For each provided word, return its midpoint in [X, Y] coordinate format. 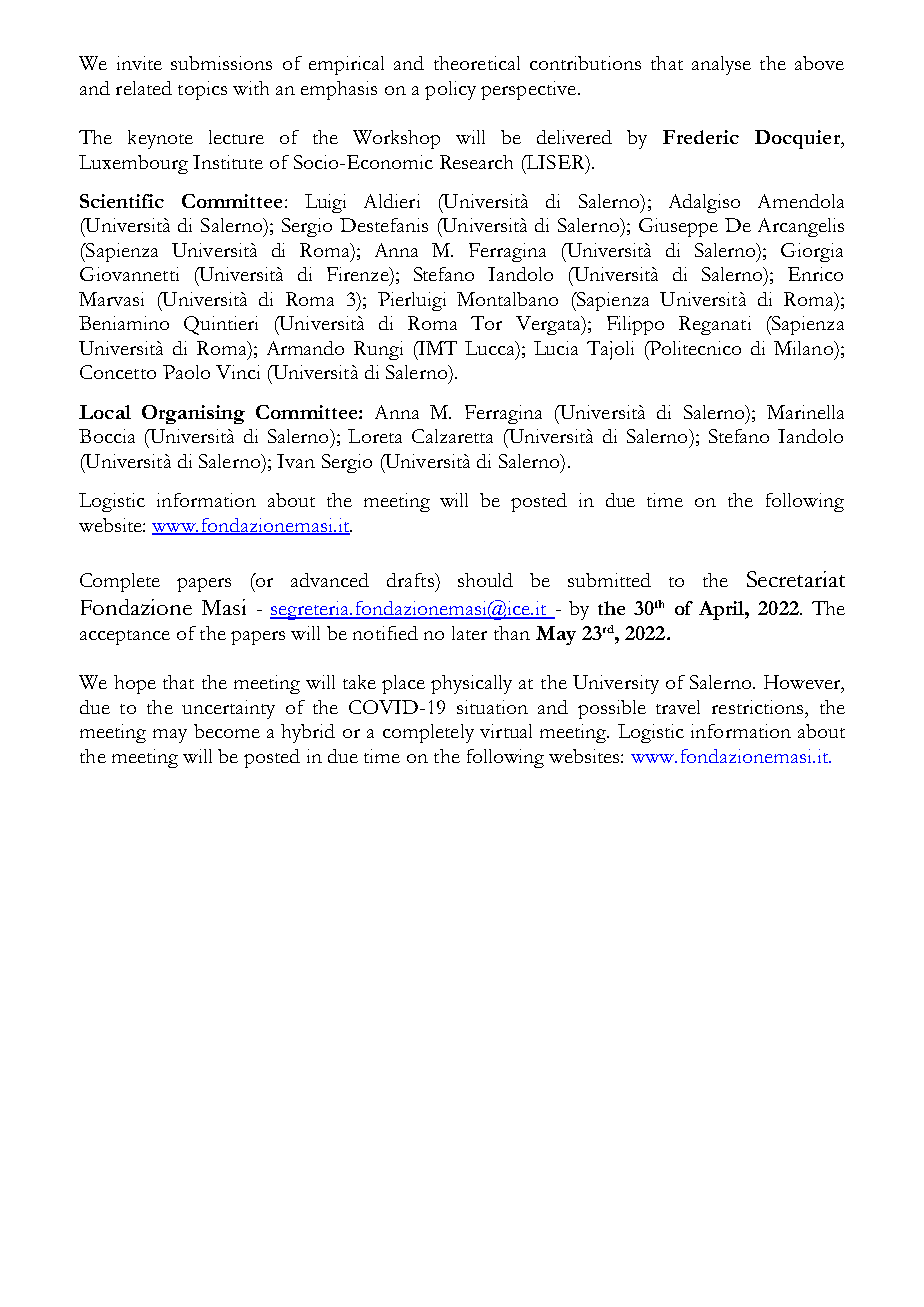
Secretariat [796, 579]
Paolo [186, 372]
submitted [609, 580]
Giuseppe [678, 227]
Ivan [296, 461]
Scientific [122, 201]
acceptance [125, 637]
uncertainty [228, 709]
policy [450, 90]
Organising [193, 414]
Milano [804, 348]
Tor [486, 323]
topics [202, 90]
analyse [721, 65]
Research [476, 162]
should [485, 580]
